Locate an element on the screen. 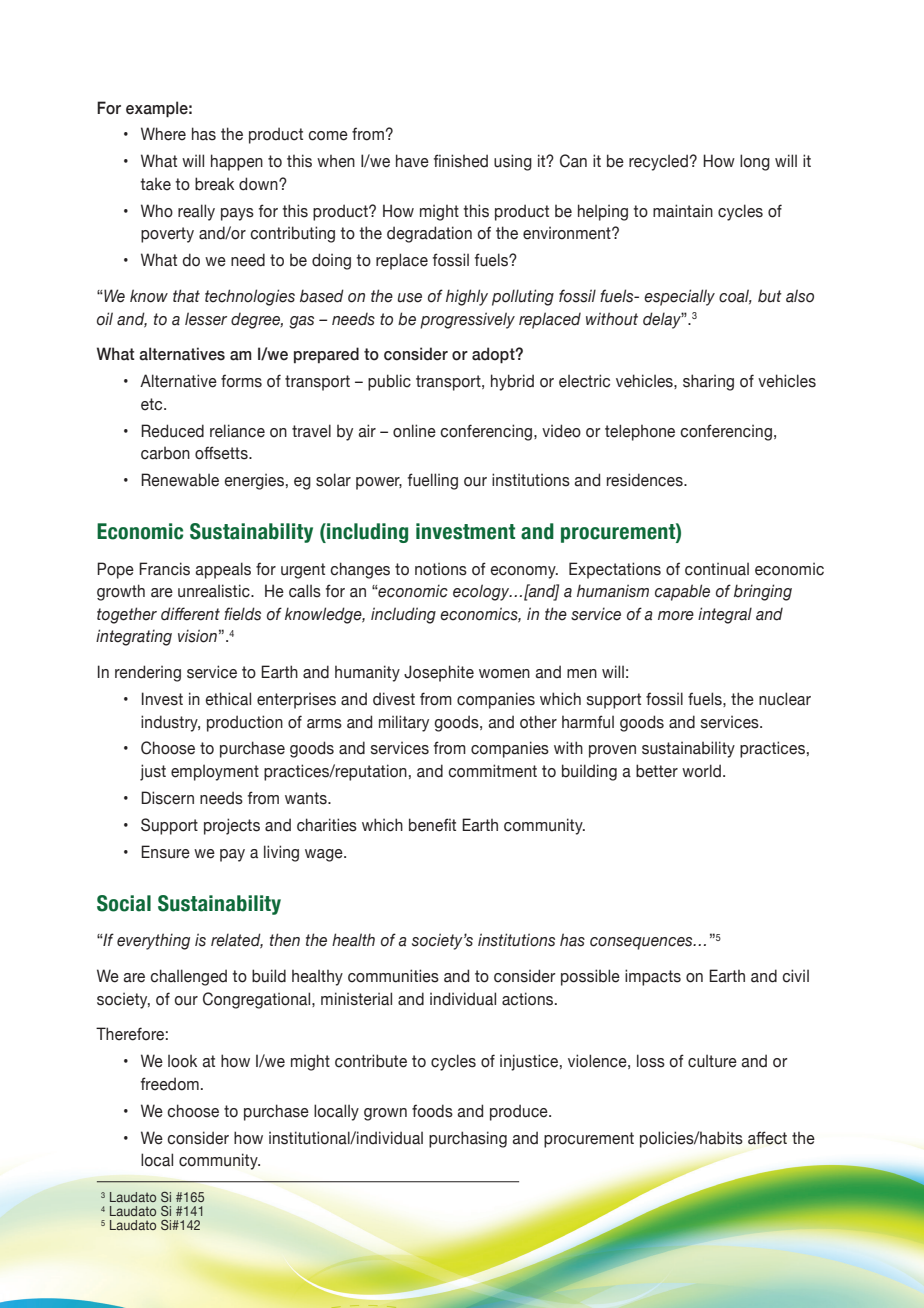  long is located at coordinates (755, 162).
